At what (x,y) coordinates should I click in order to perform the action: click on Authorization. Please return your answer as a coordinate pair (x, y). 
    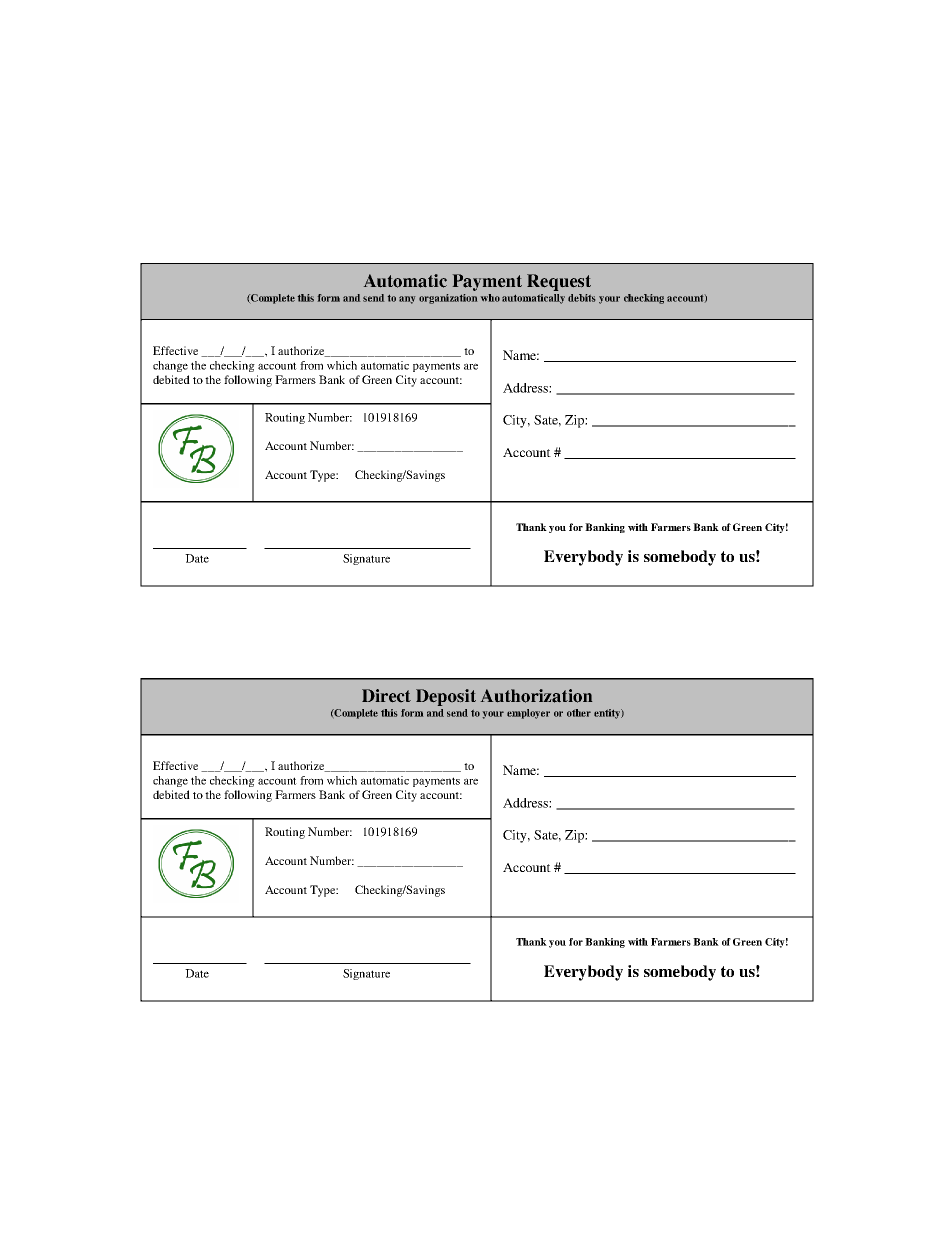
    Looking at the image, I should click on (536, 696).
